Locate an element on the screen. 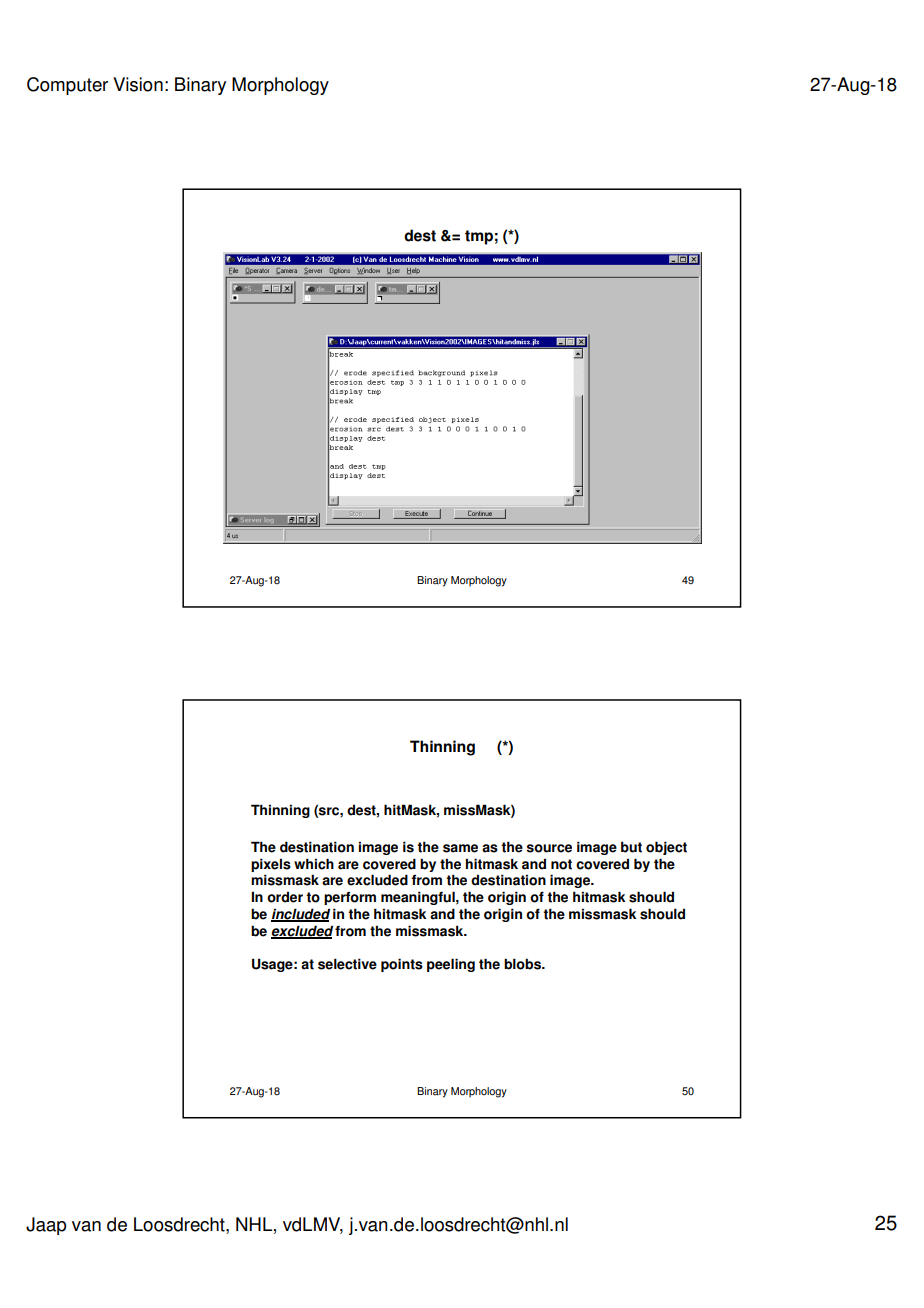 Image resolution: width=924 pixels, height=1308 pixels. object is located at coordinates (666, 848).
